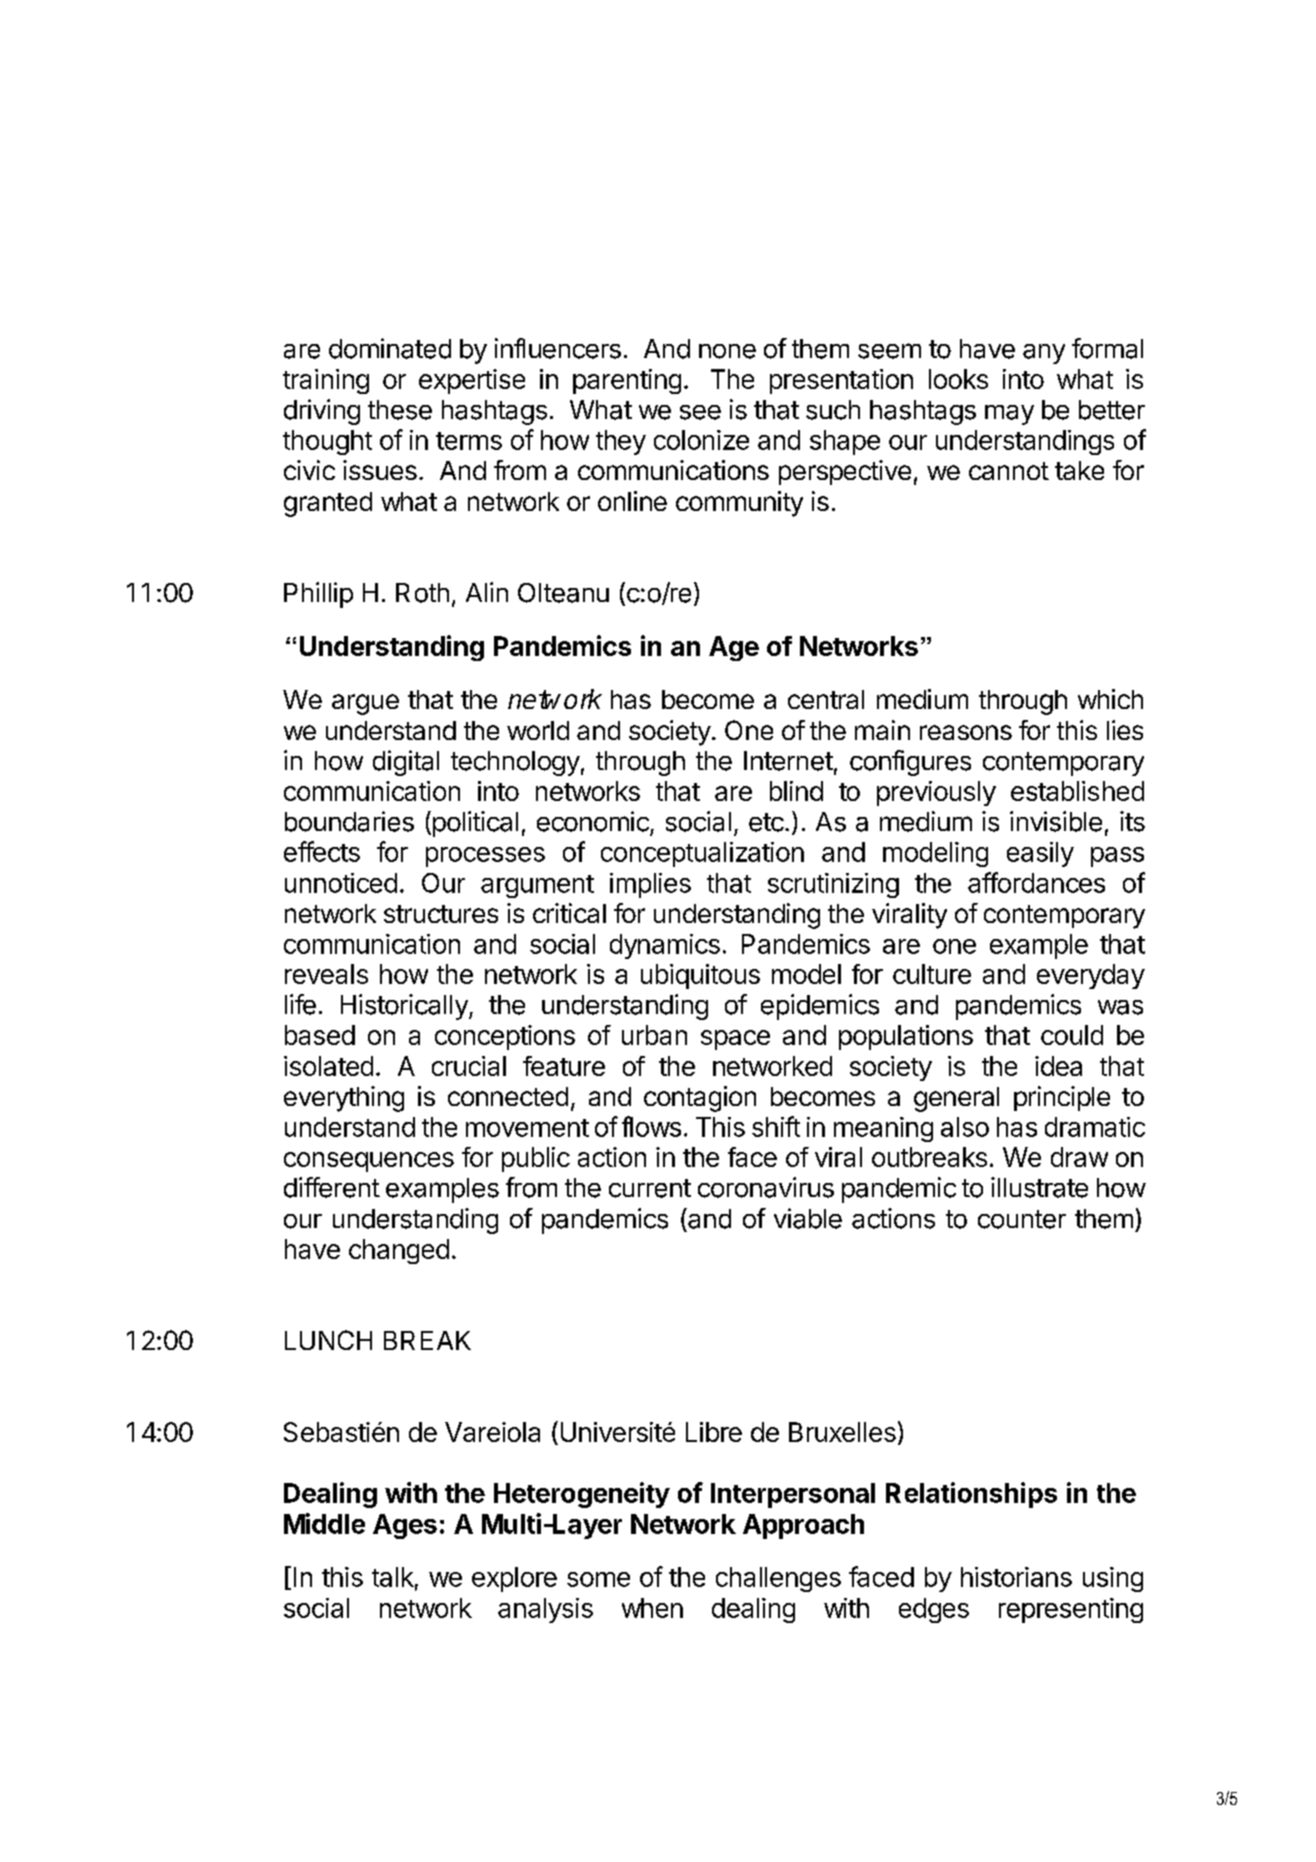  What do you see at coordinates (400, 410) in the image?
I see `these` at bounding box center [400, 410].
